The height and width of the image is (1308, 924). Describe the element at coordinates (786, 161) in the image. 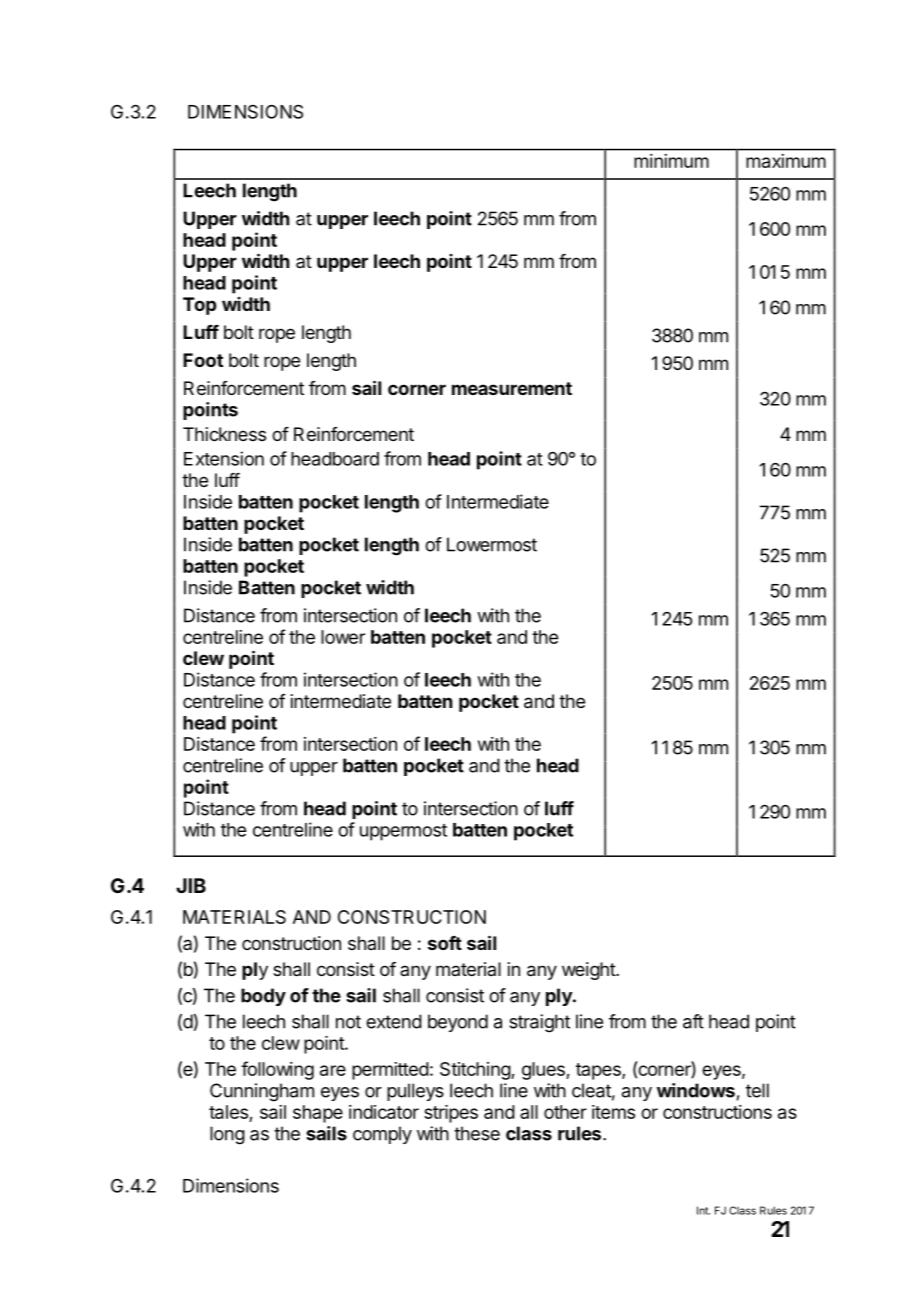

I see `maximum` at that location.
